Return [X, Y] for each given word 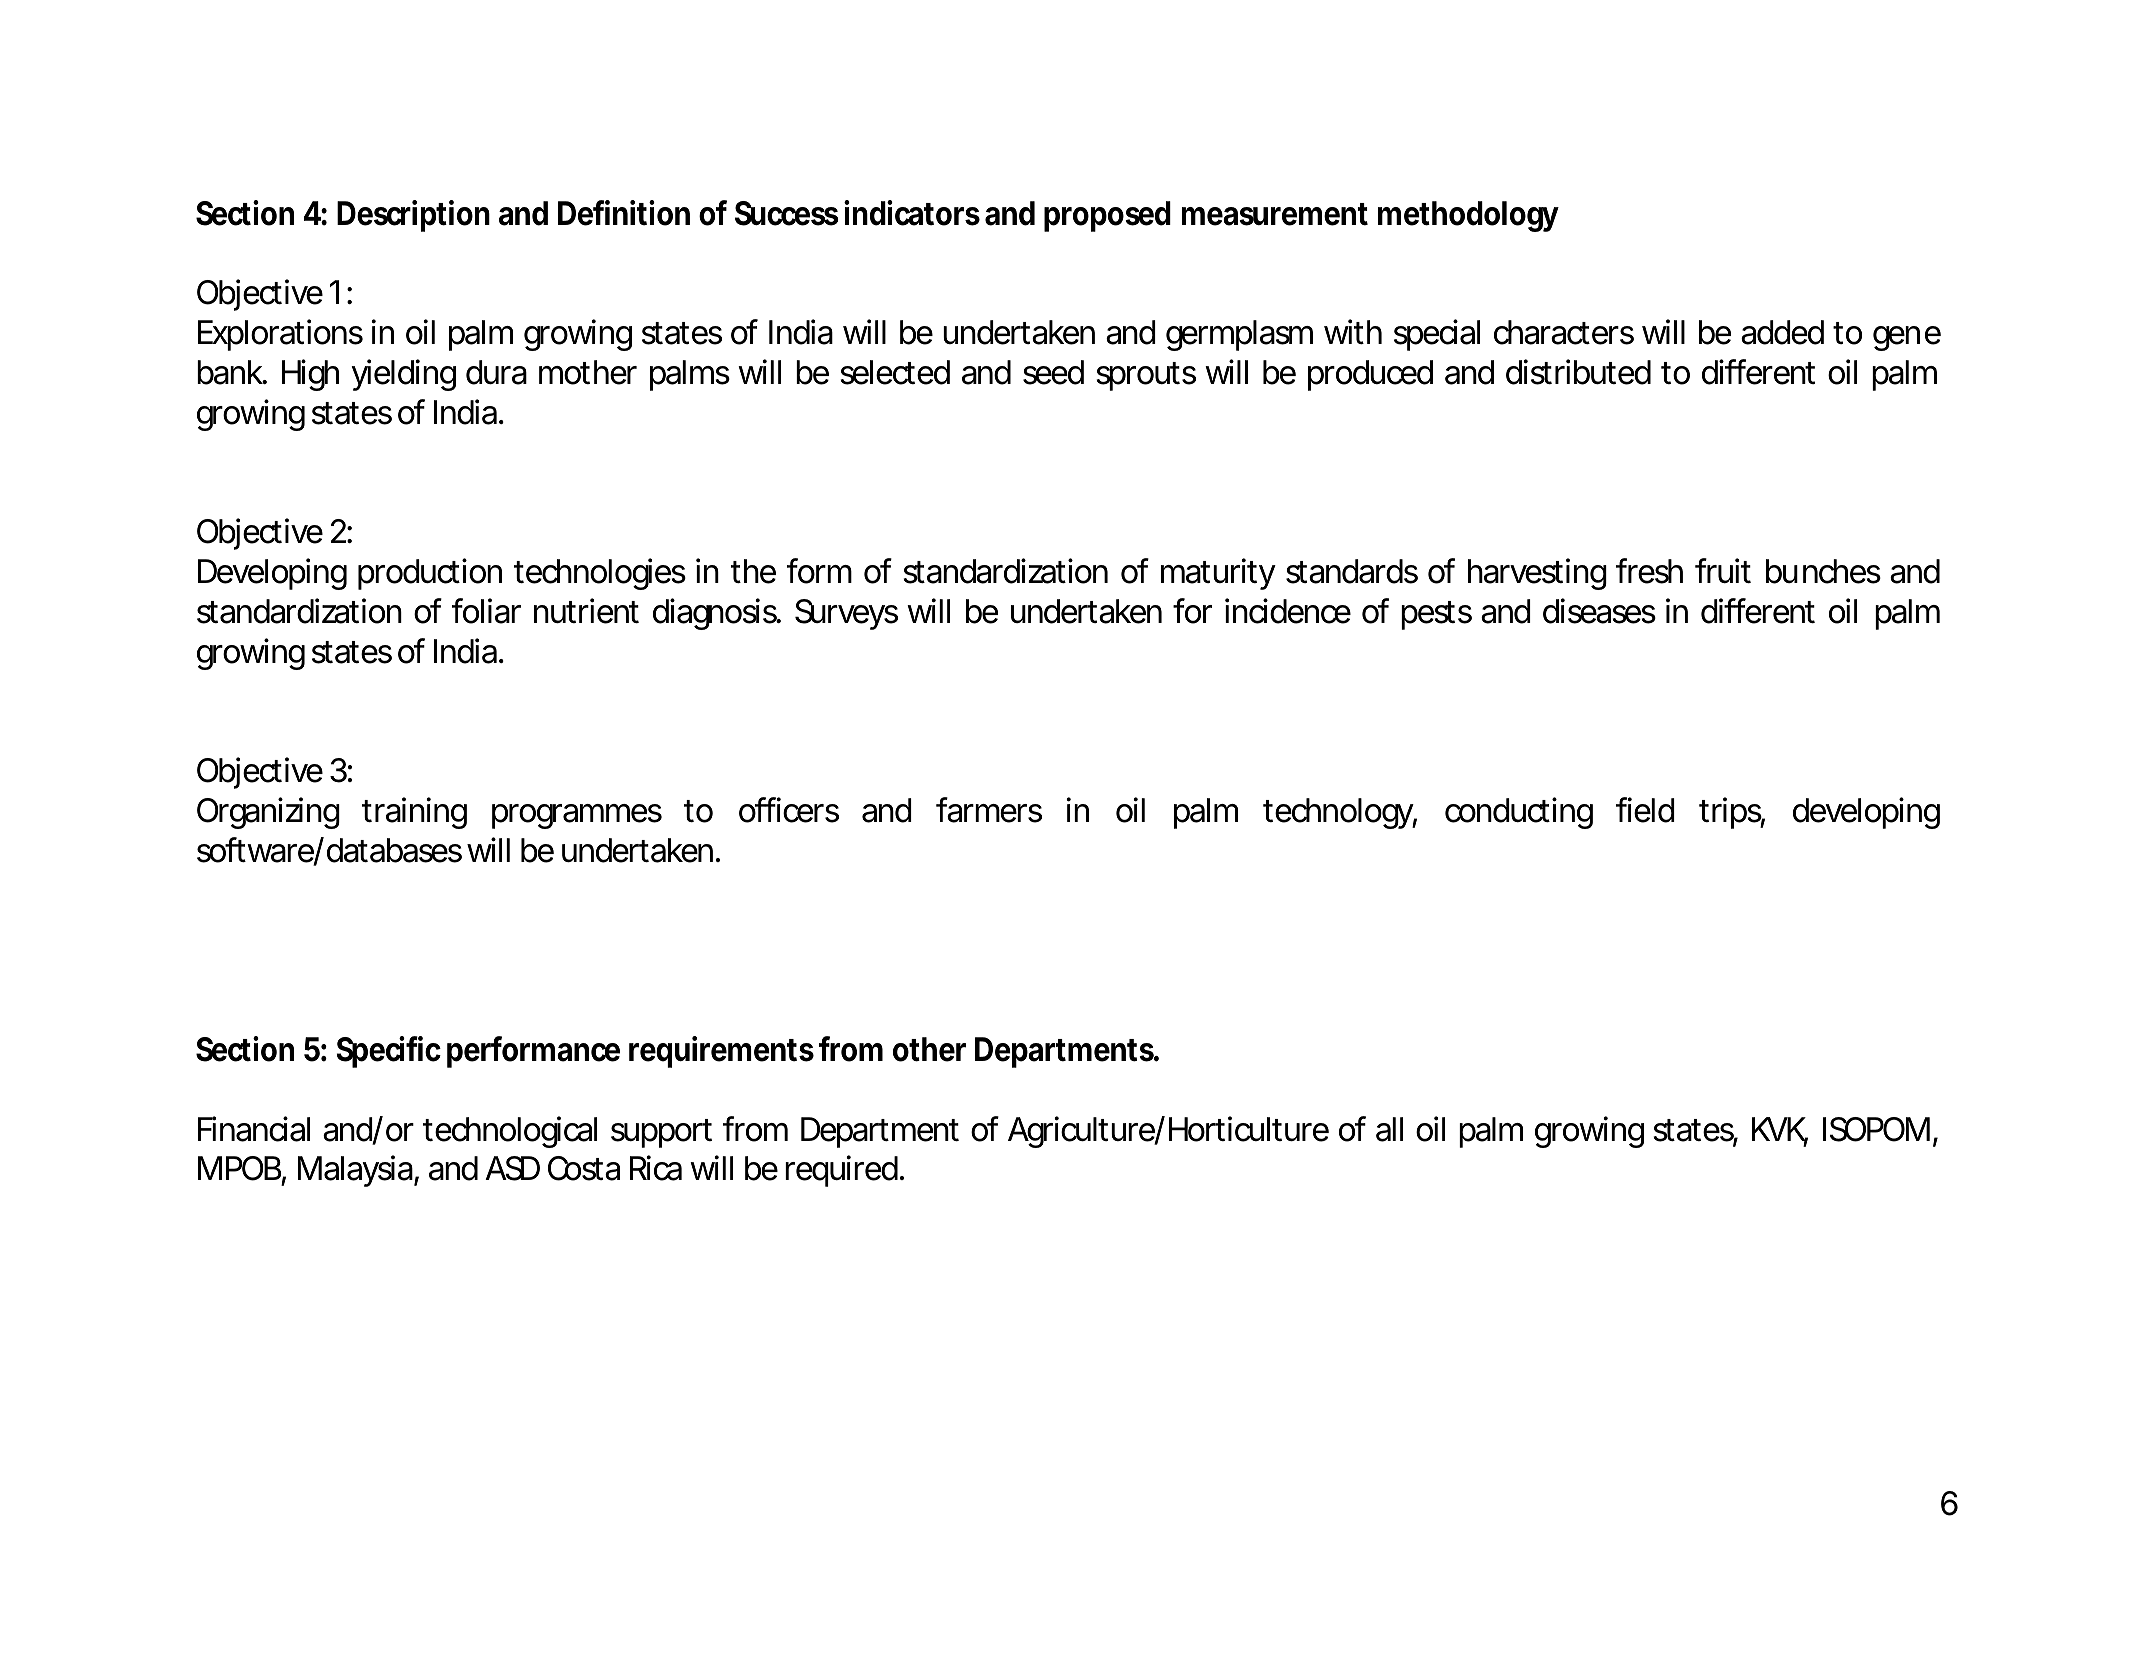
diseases [1599, 611]
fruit [1723, 570]
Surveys [846, 614]
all [1389, 1129]
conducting [1519, 813]
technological [510, 1132]
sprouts [1146, 376]
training [414, 813]
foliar [486, 611]
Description [413, 216]
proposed [1107, 216]
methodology [1468, 216]
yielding [403, 375]
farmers [989, 810]
